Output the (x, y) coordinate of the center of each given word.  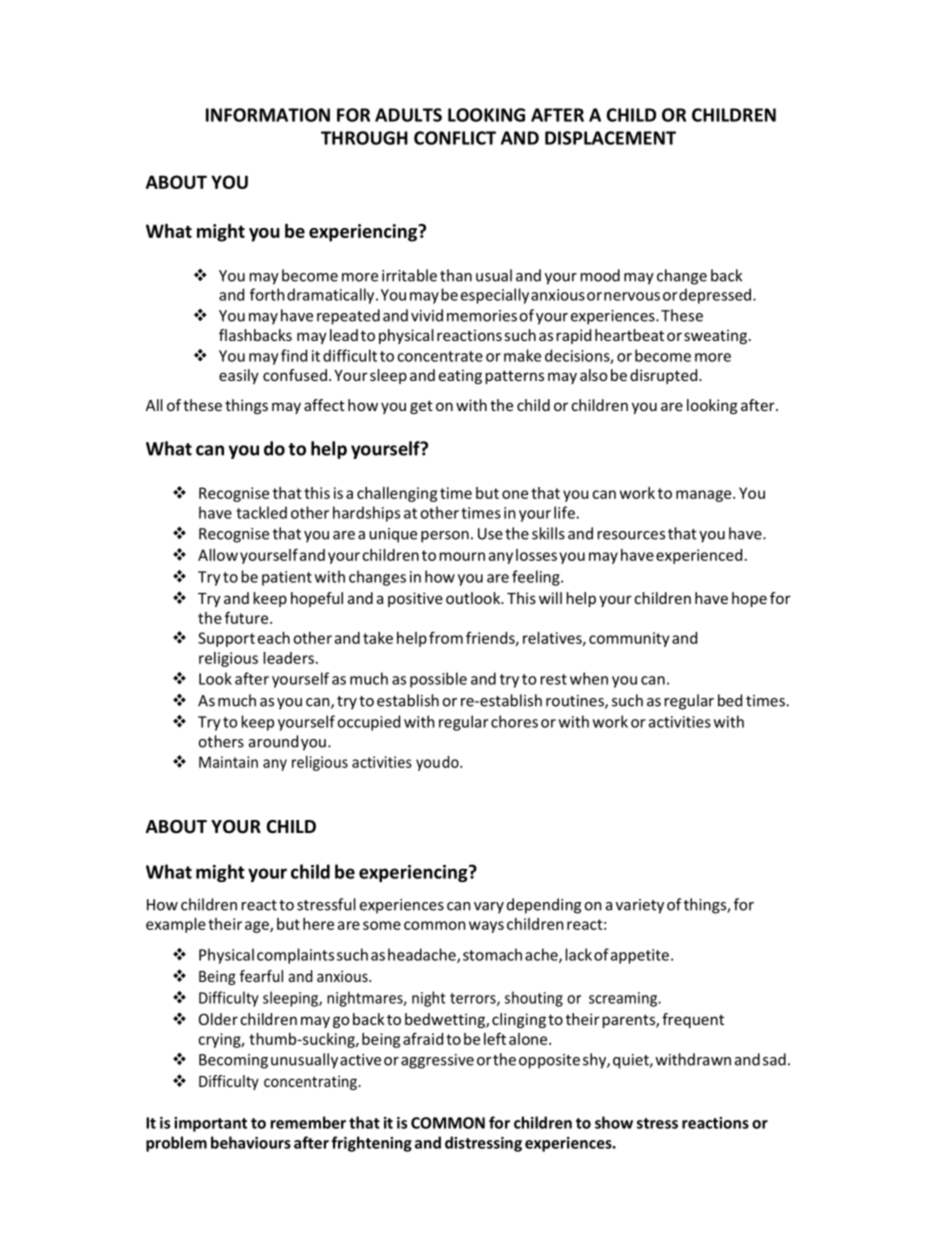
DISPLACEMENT (610, 138)
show (614, 1122)
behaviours (251, 1142)
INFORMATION (268, 115)
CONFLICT (455, 138)
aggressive (437, 1061)
